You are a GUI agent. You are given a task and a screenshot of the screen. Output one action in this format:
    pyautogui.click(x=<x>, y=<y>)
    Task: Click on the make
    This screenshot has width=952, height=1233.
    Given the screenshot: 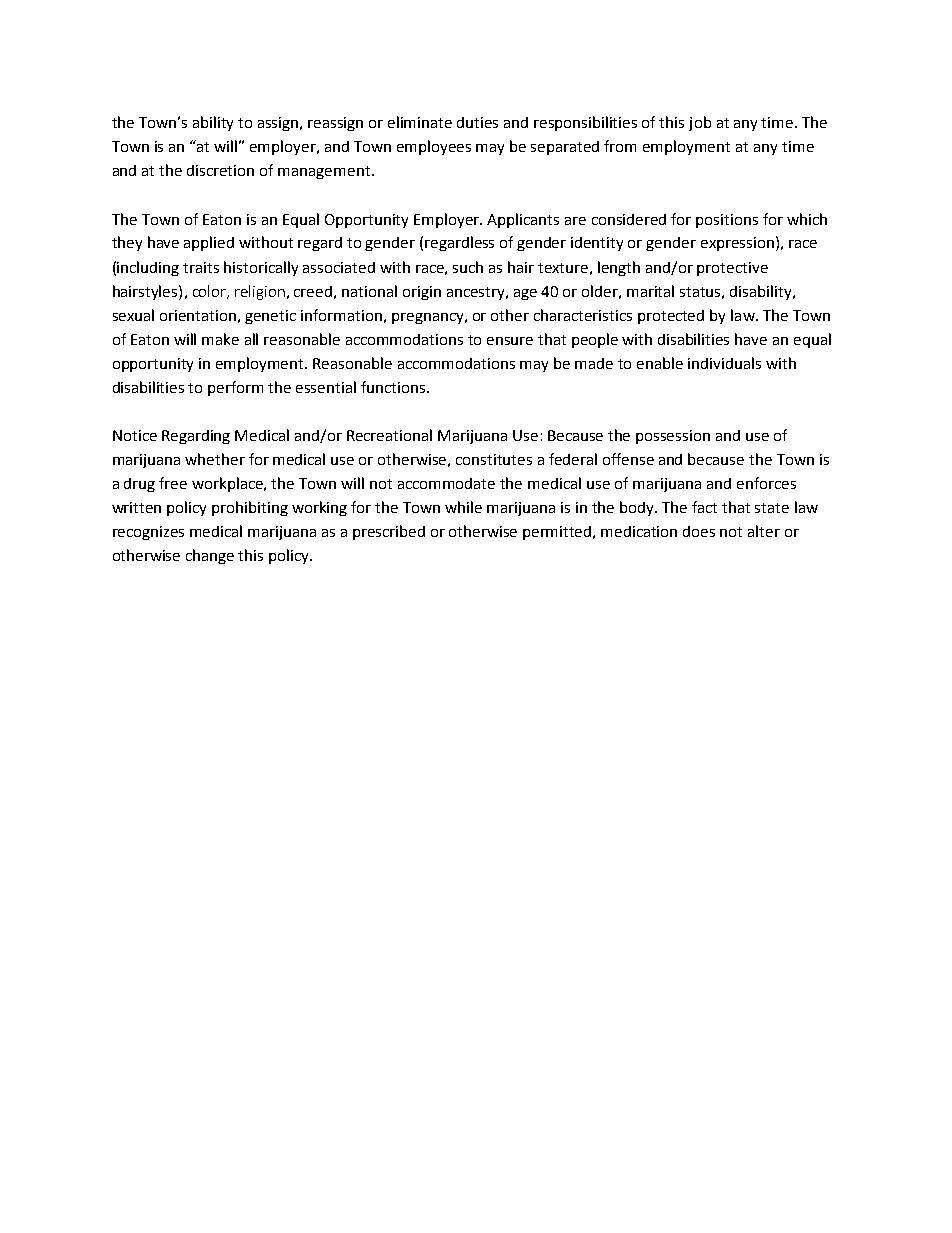 What is the action you would take?
    pyautogui.click(x=220, y=339)
